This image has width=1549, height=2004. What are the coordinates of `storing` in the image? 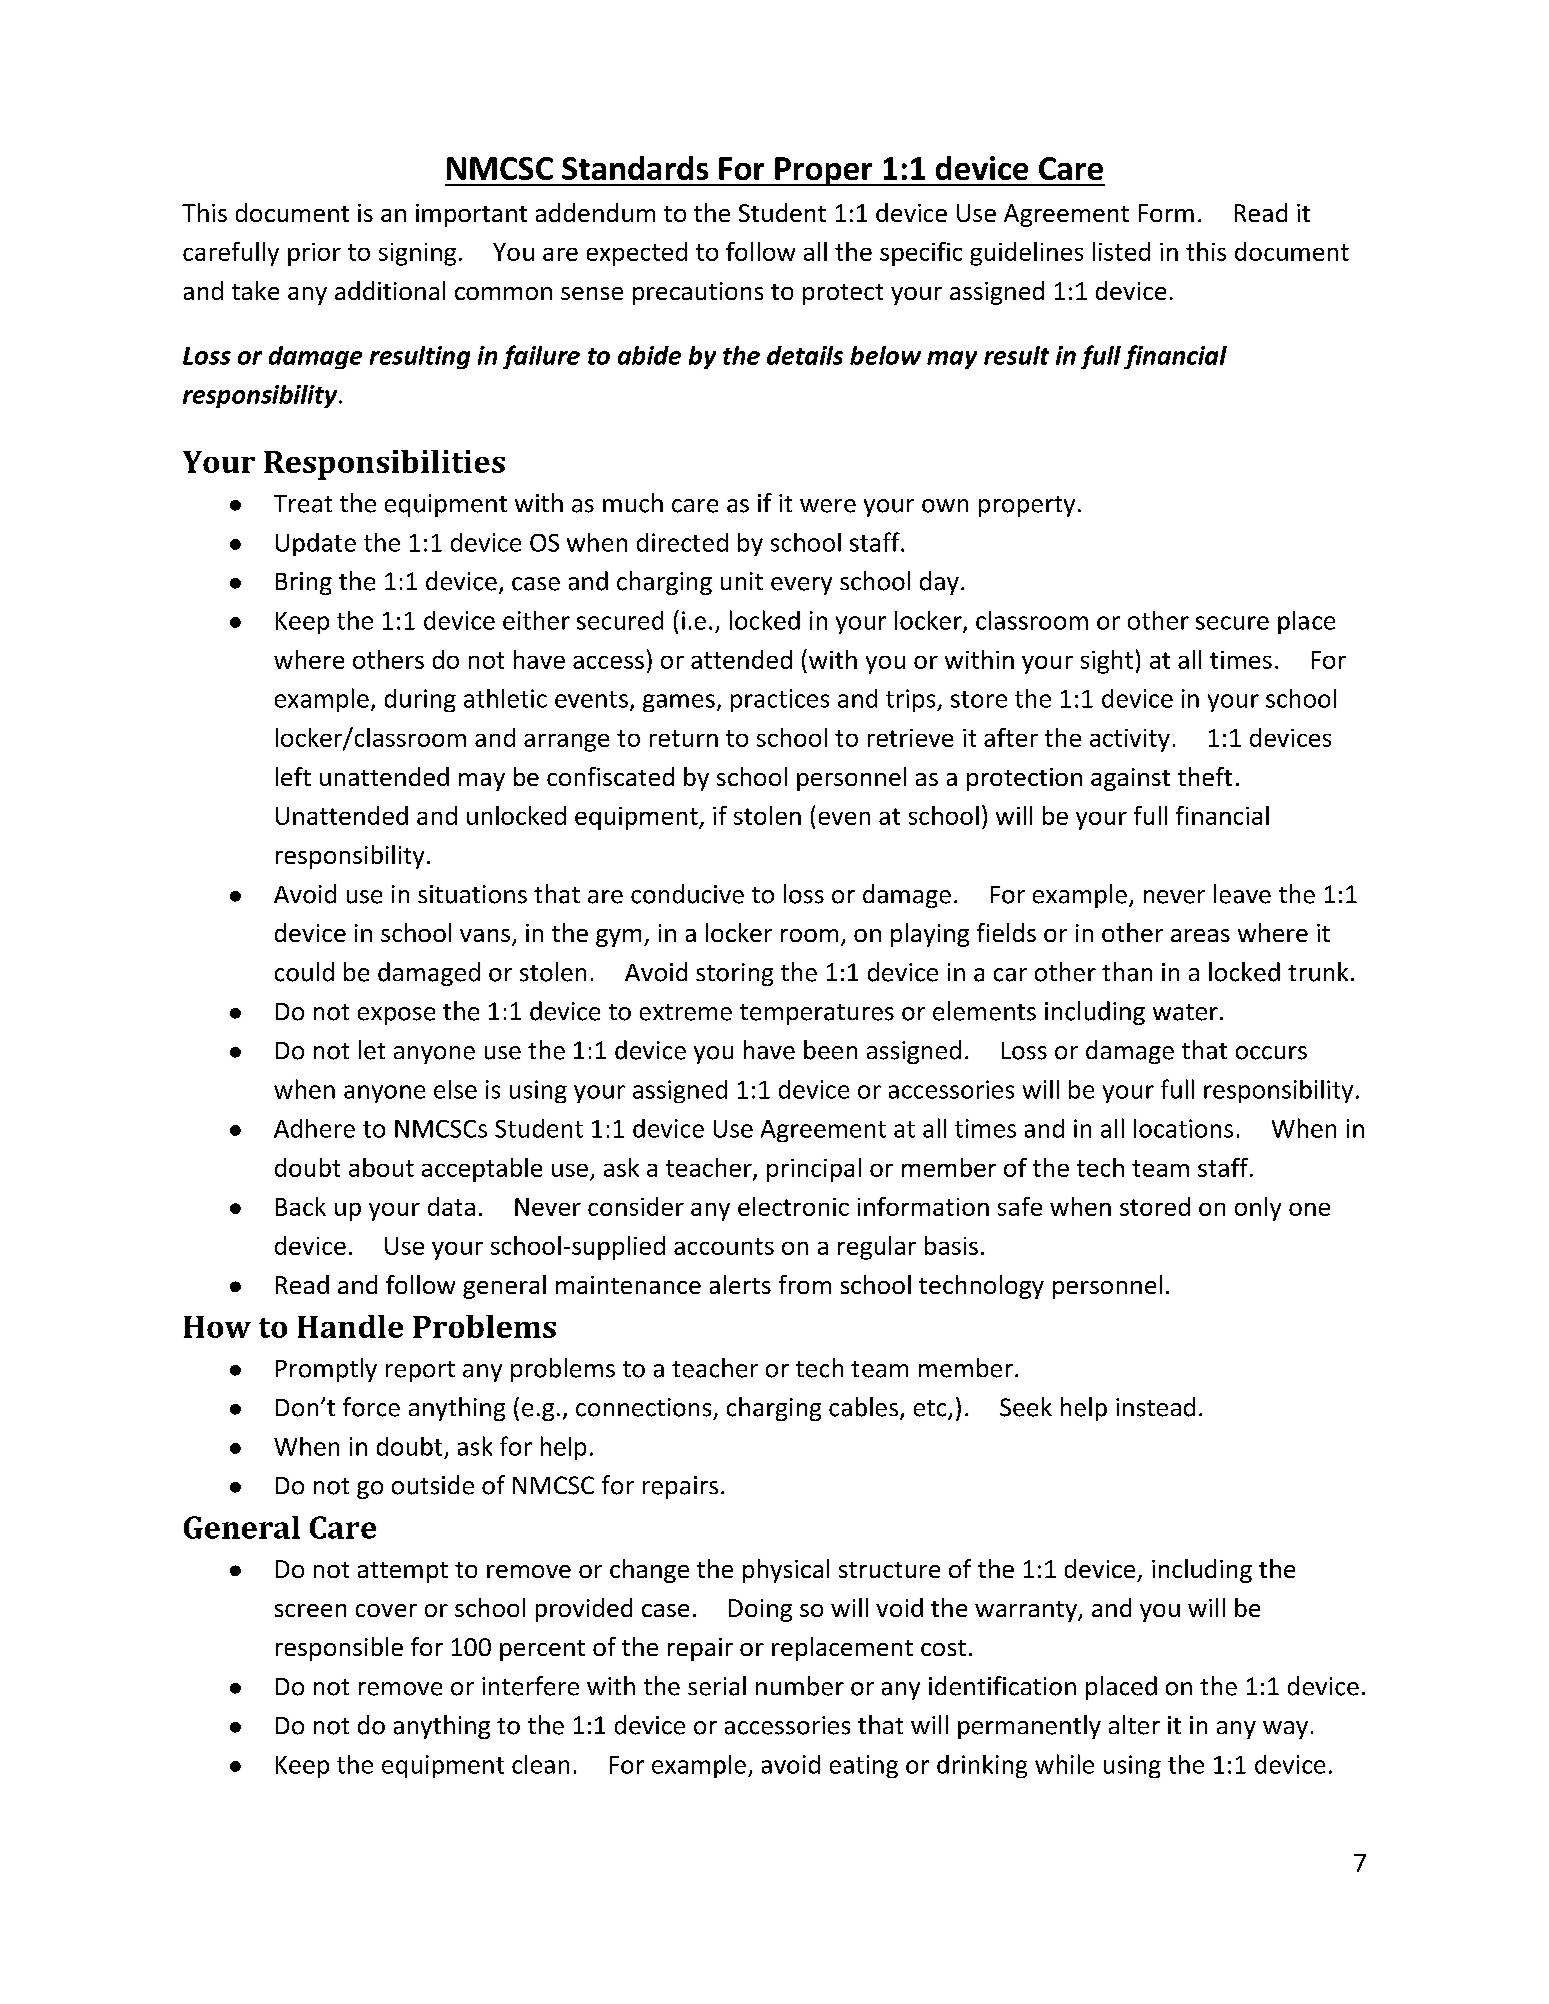 It's located at (734, 974).
